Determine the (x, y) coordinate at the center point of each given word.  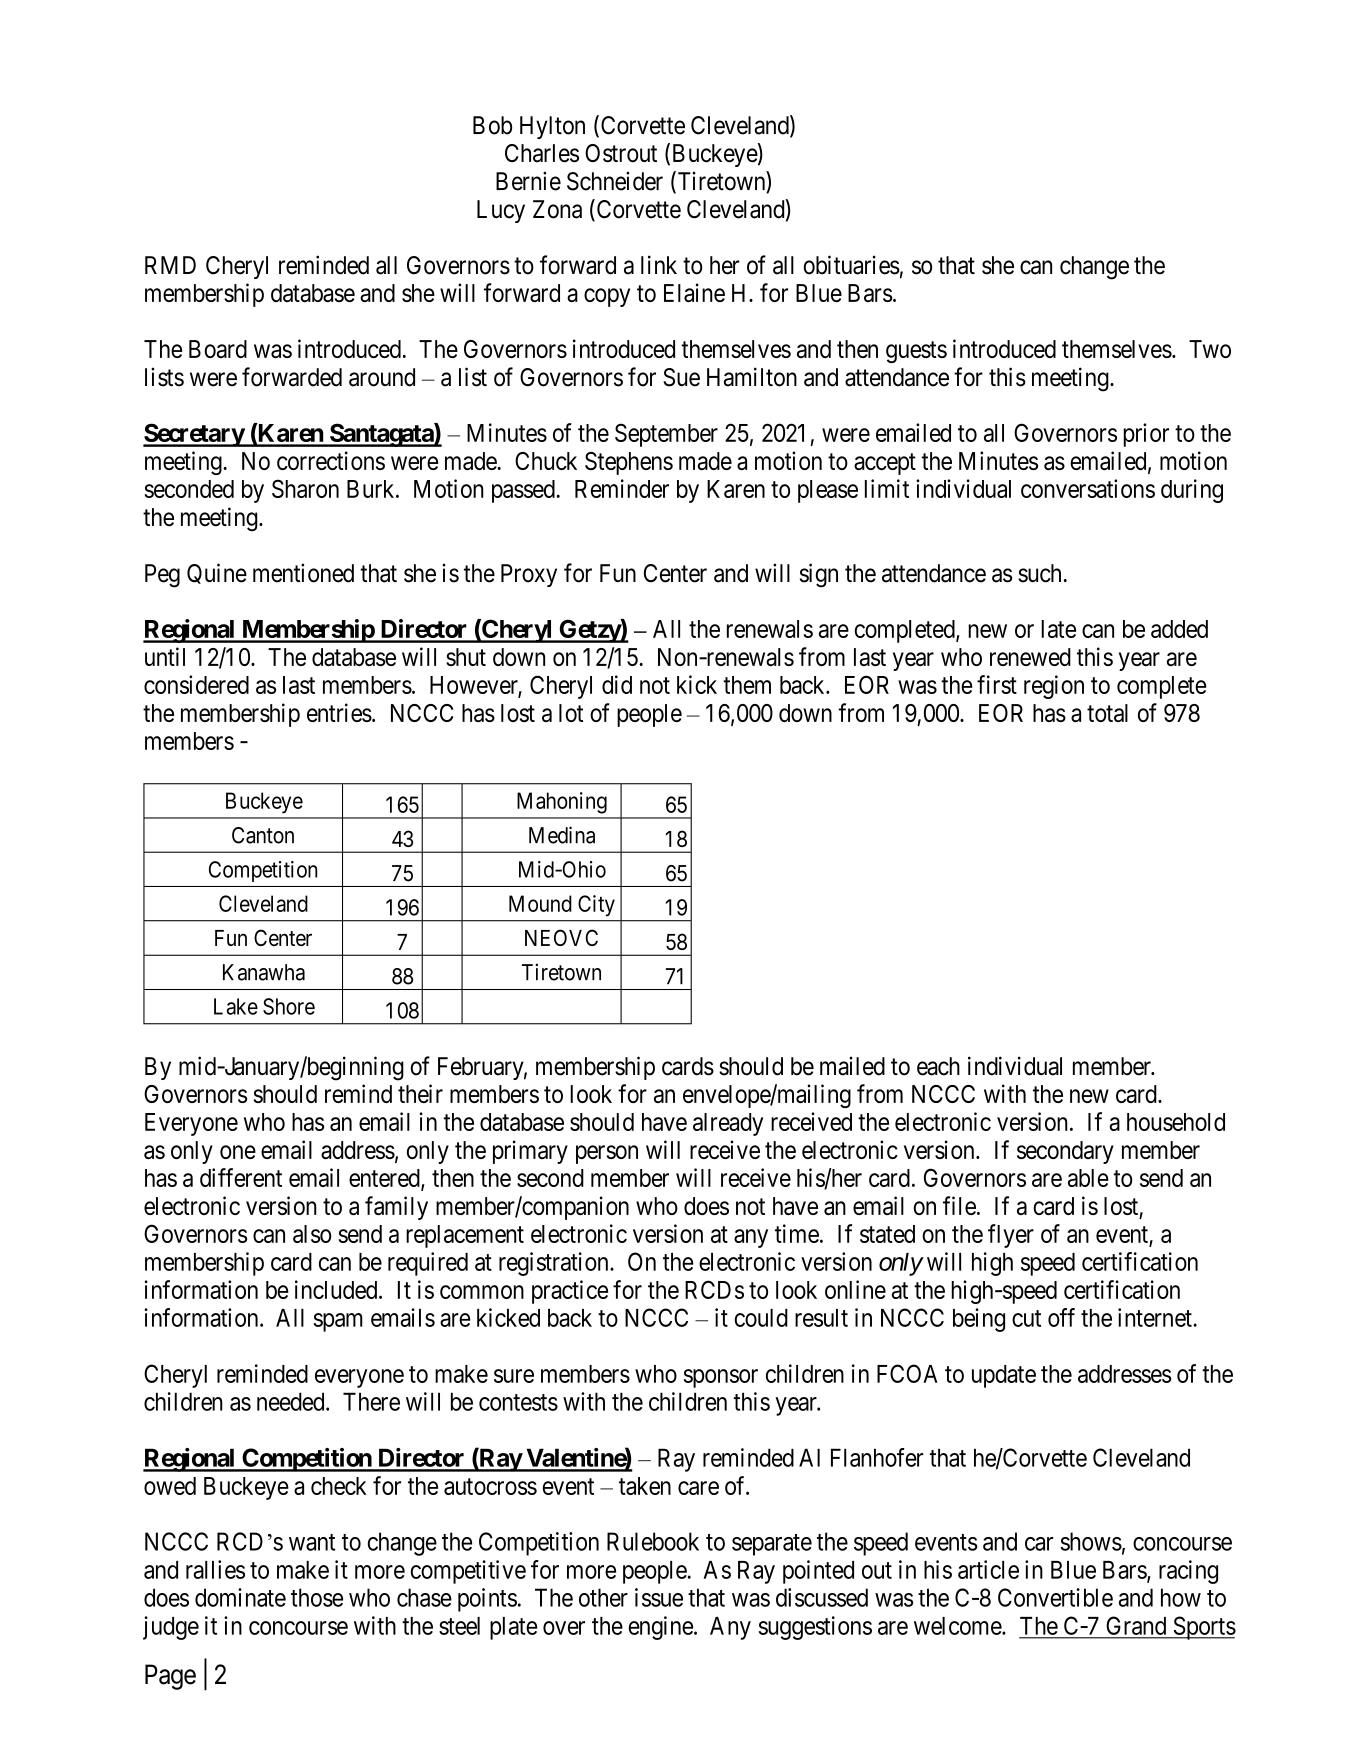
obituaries (851, 265)
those (317, 1597)
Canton (263, 835)
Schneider (615, 181)
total (1107, 713)
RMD (170, 265)
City (596, 906)
